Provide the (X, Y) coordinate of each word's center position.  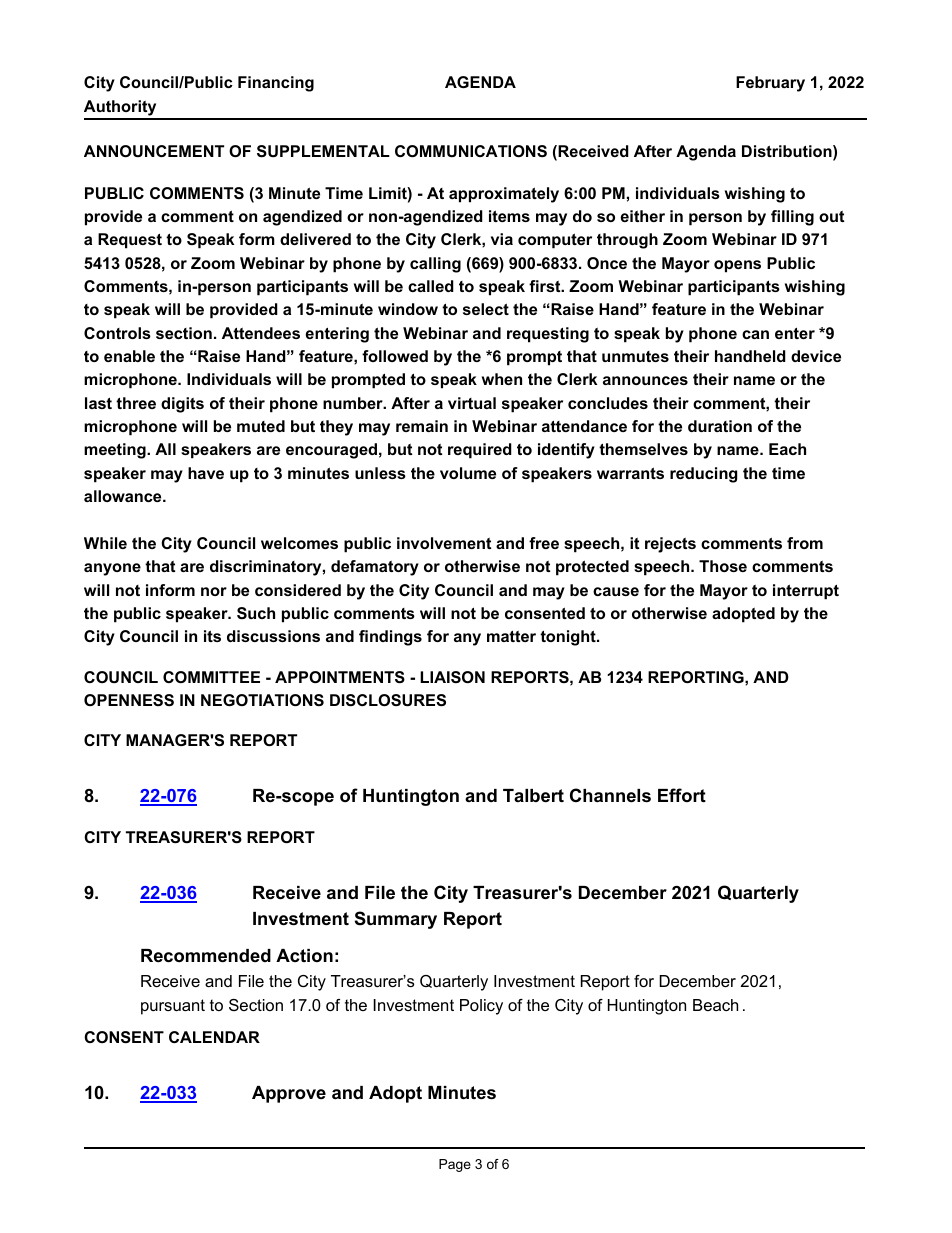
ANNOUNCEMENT (154, 151)
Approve (289, 1094)
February (770, 84)
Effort (682, 795)
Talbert (533, 796)
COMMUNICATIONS (471, 151)
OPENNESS (129, 700)
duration (720, 426)
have (206, 473)
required (480, 451)
